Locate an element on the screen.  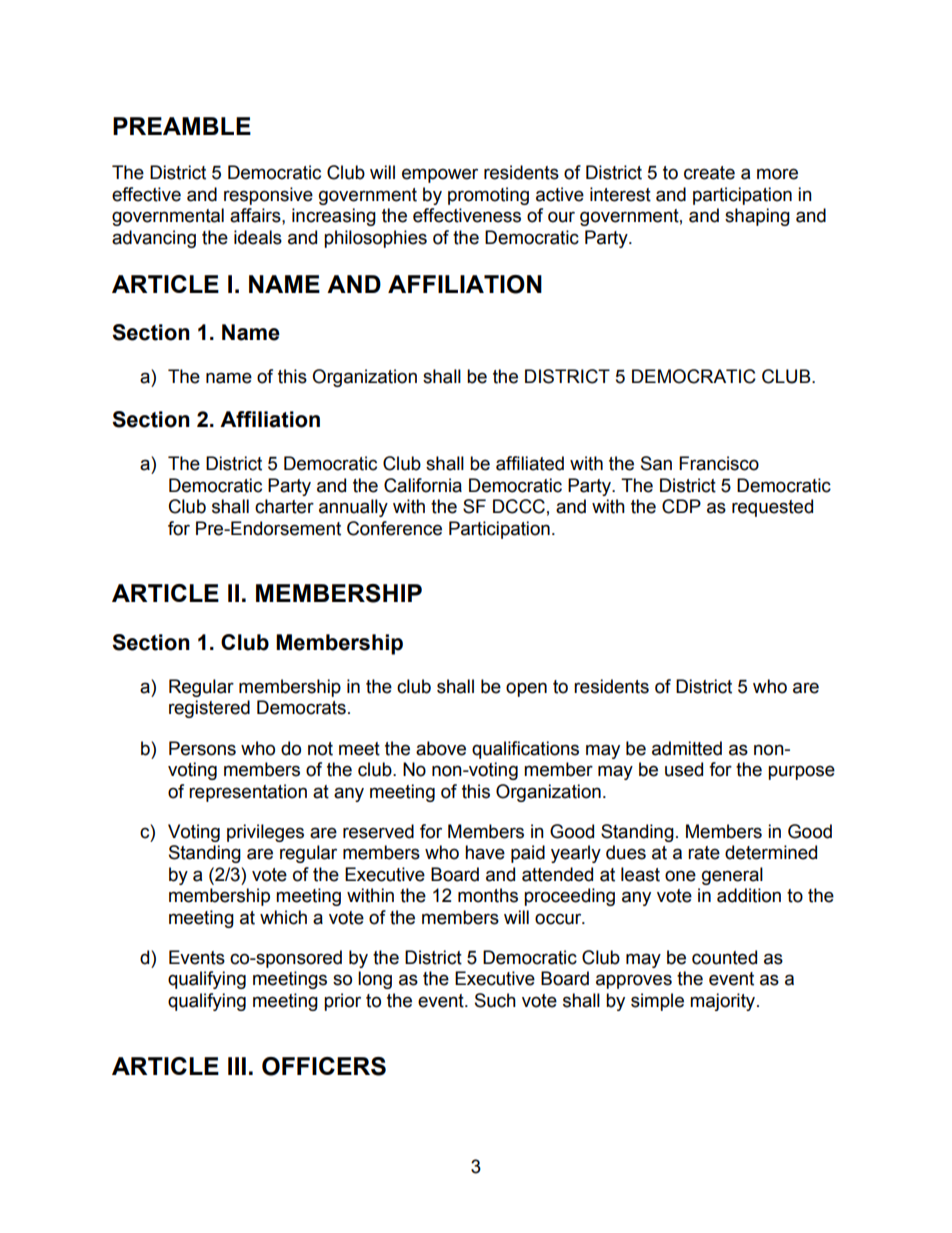
admitted is located at coordinates (687, 748).
